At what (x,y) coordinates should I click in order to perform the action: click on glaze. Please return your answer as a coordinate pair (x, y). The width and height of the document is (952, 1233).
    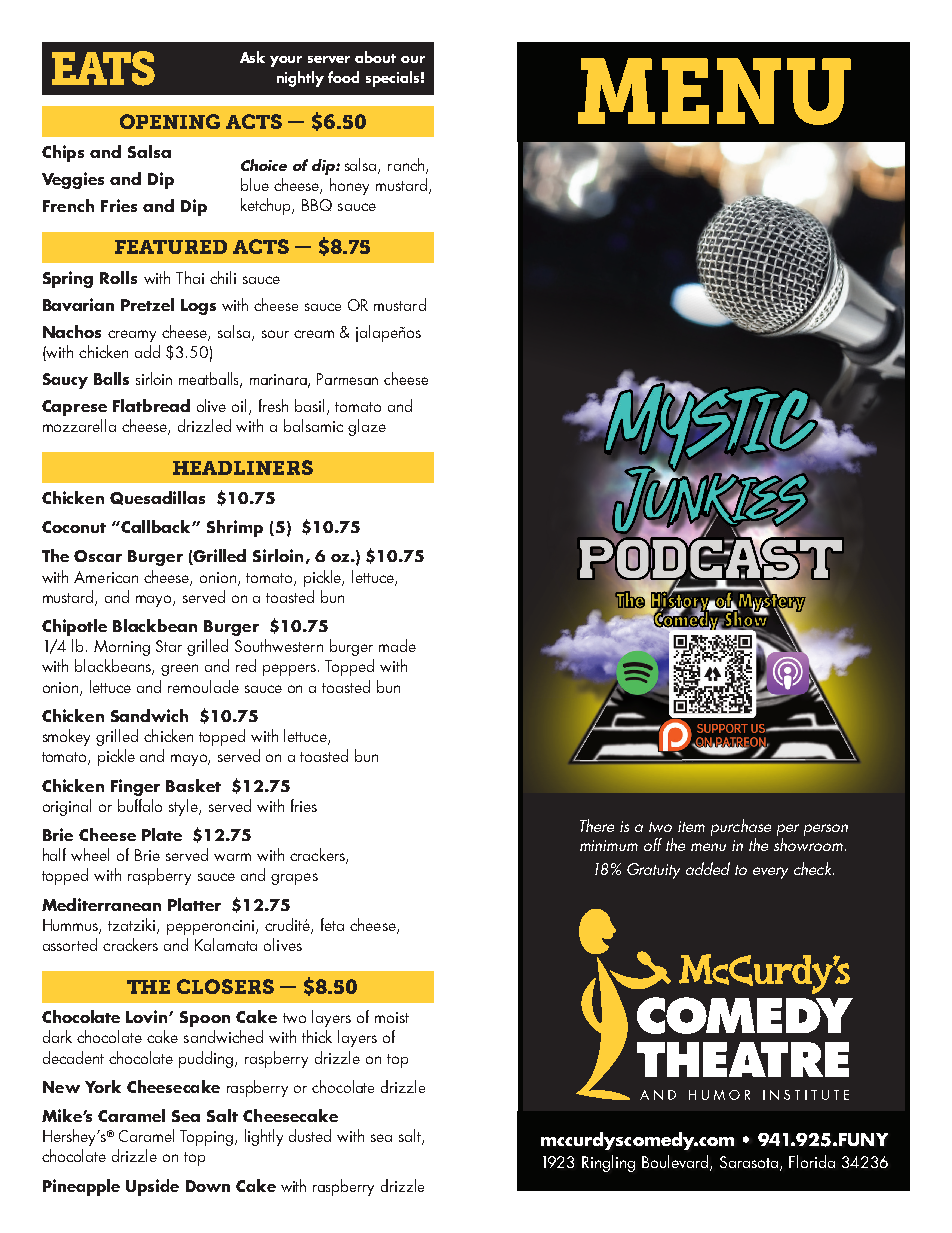
    Looking at the image, I should click on (367, 427).
